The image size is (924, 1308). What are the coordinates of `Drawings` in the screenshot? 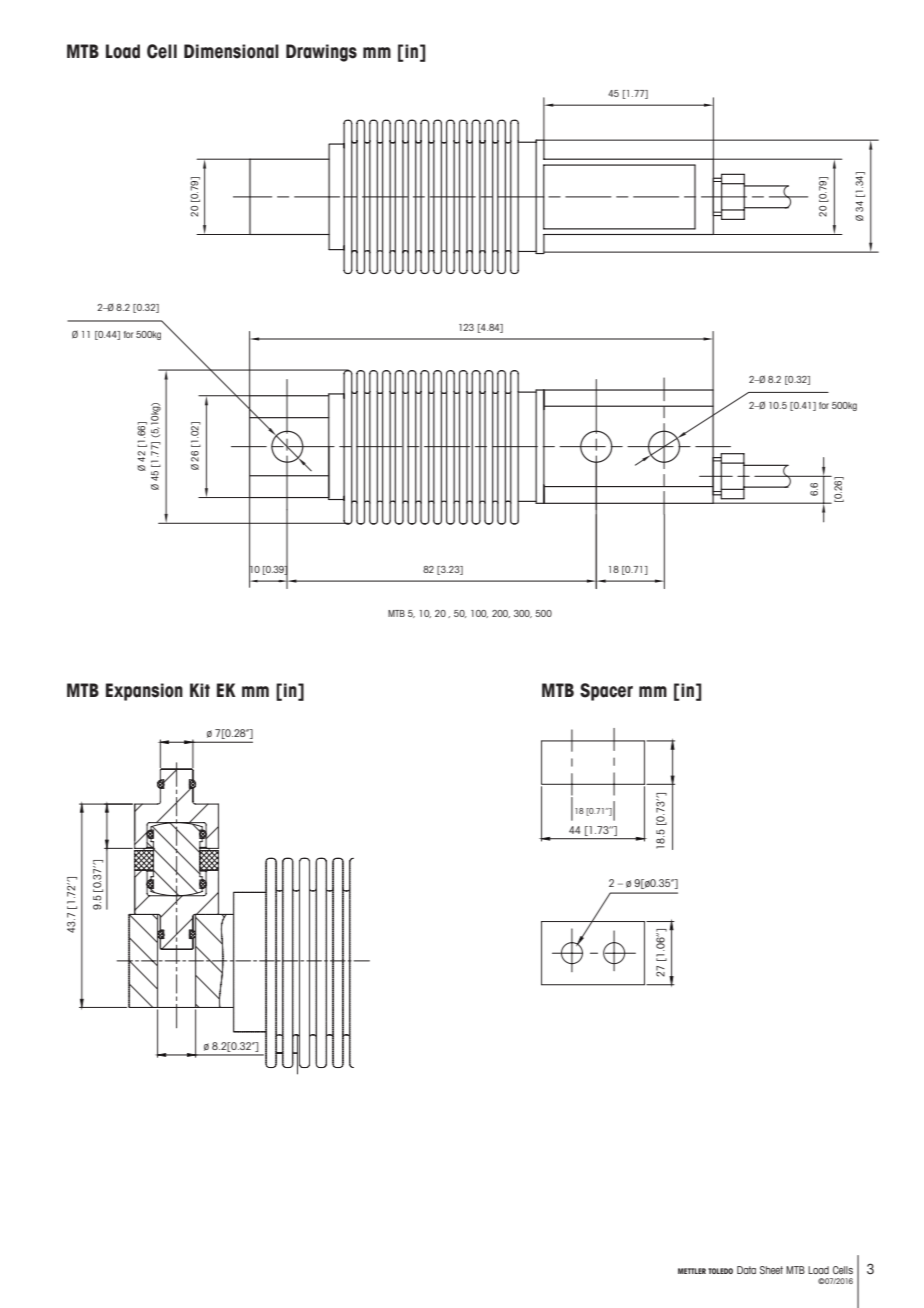 It's located at (321, 53).
